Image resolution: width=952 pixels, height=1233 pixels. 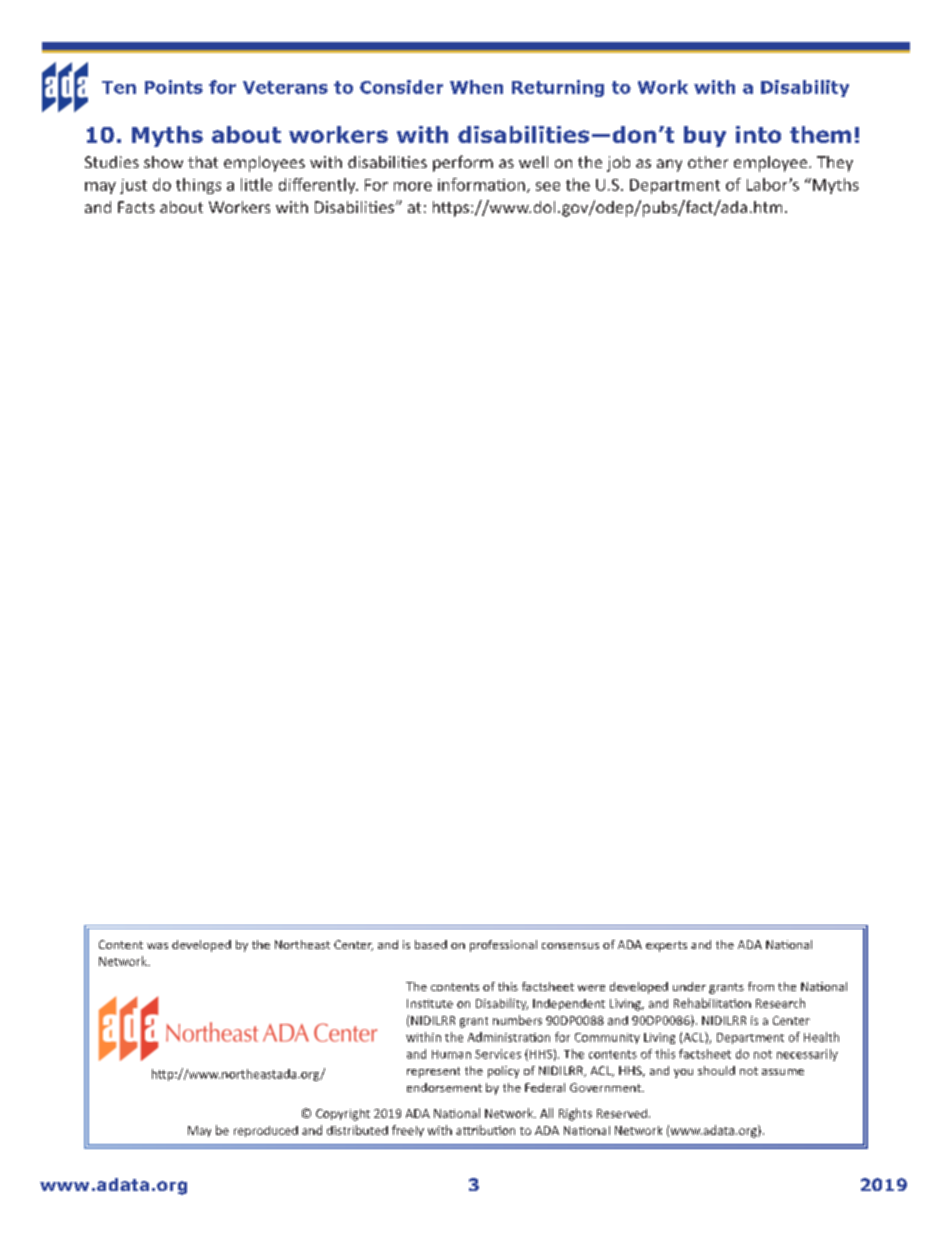 I want to click on based, so click(x=431, y=944).
